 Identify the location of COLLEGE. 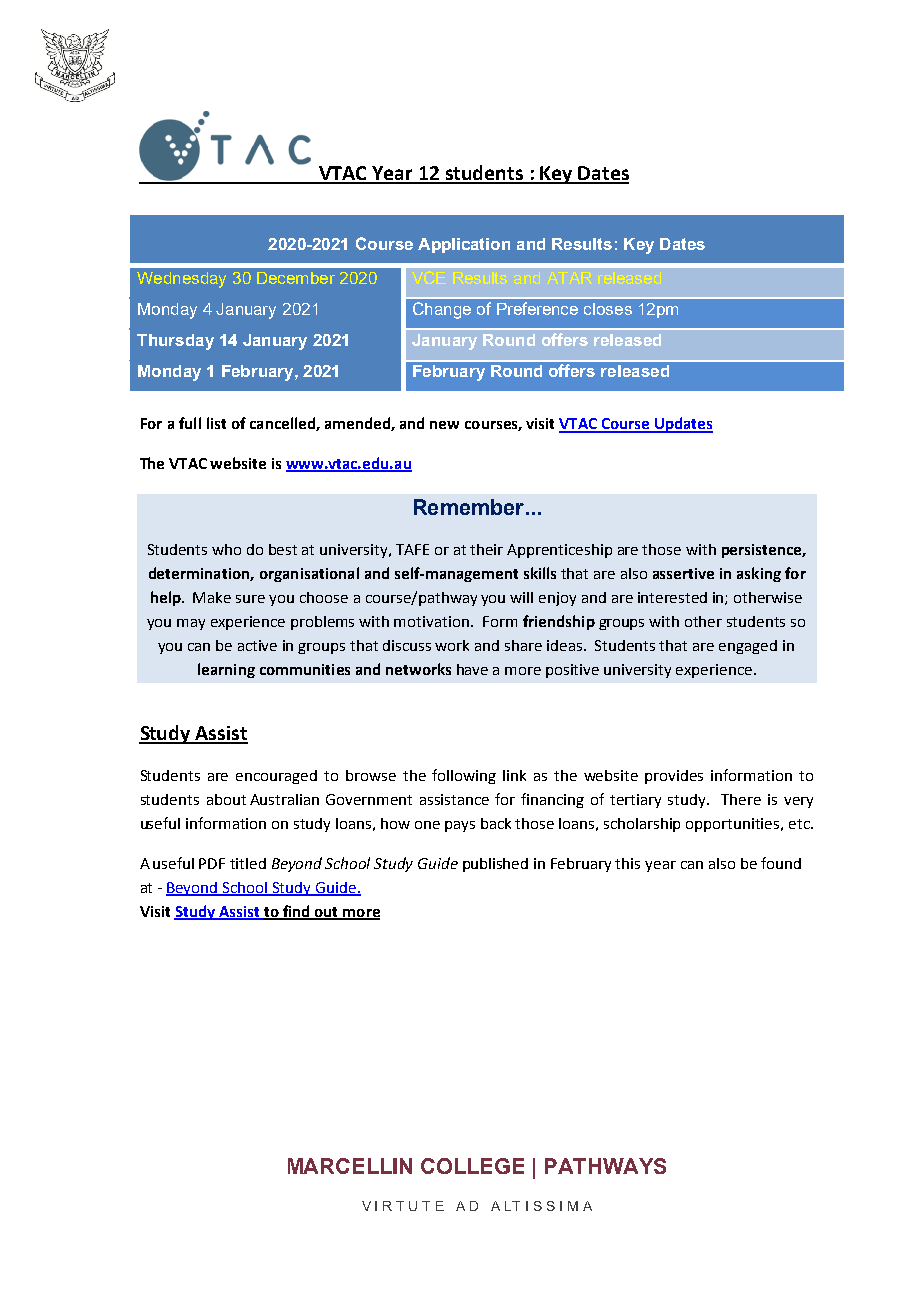
(472, 1166).
